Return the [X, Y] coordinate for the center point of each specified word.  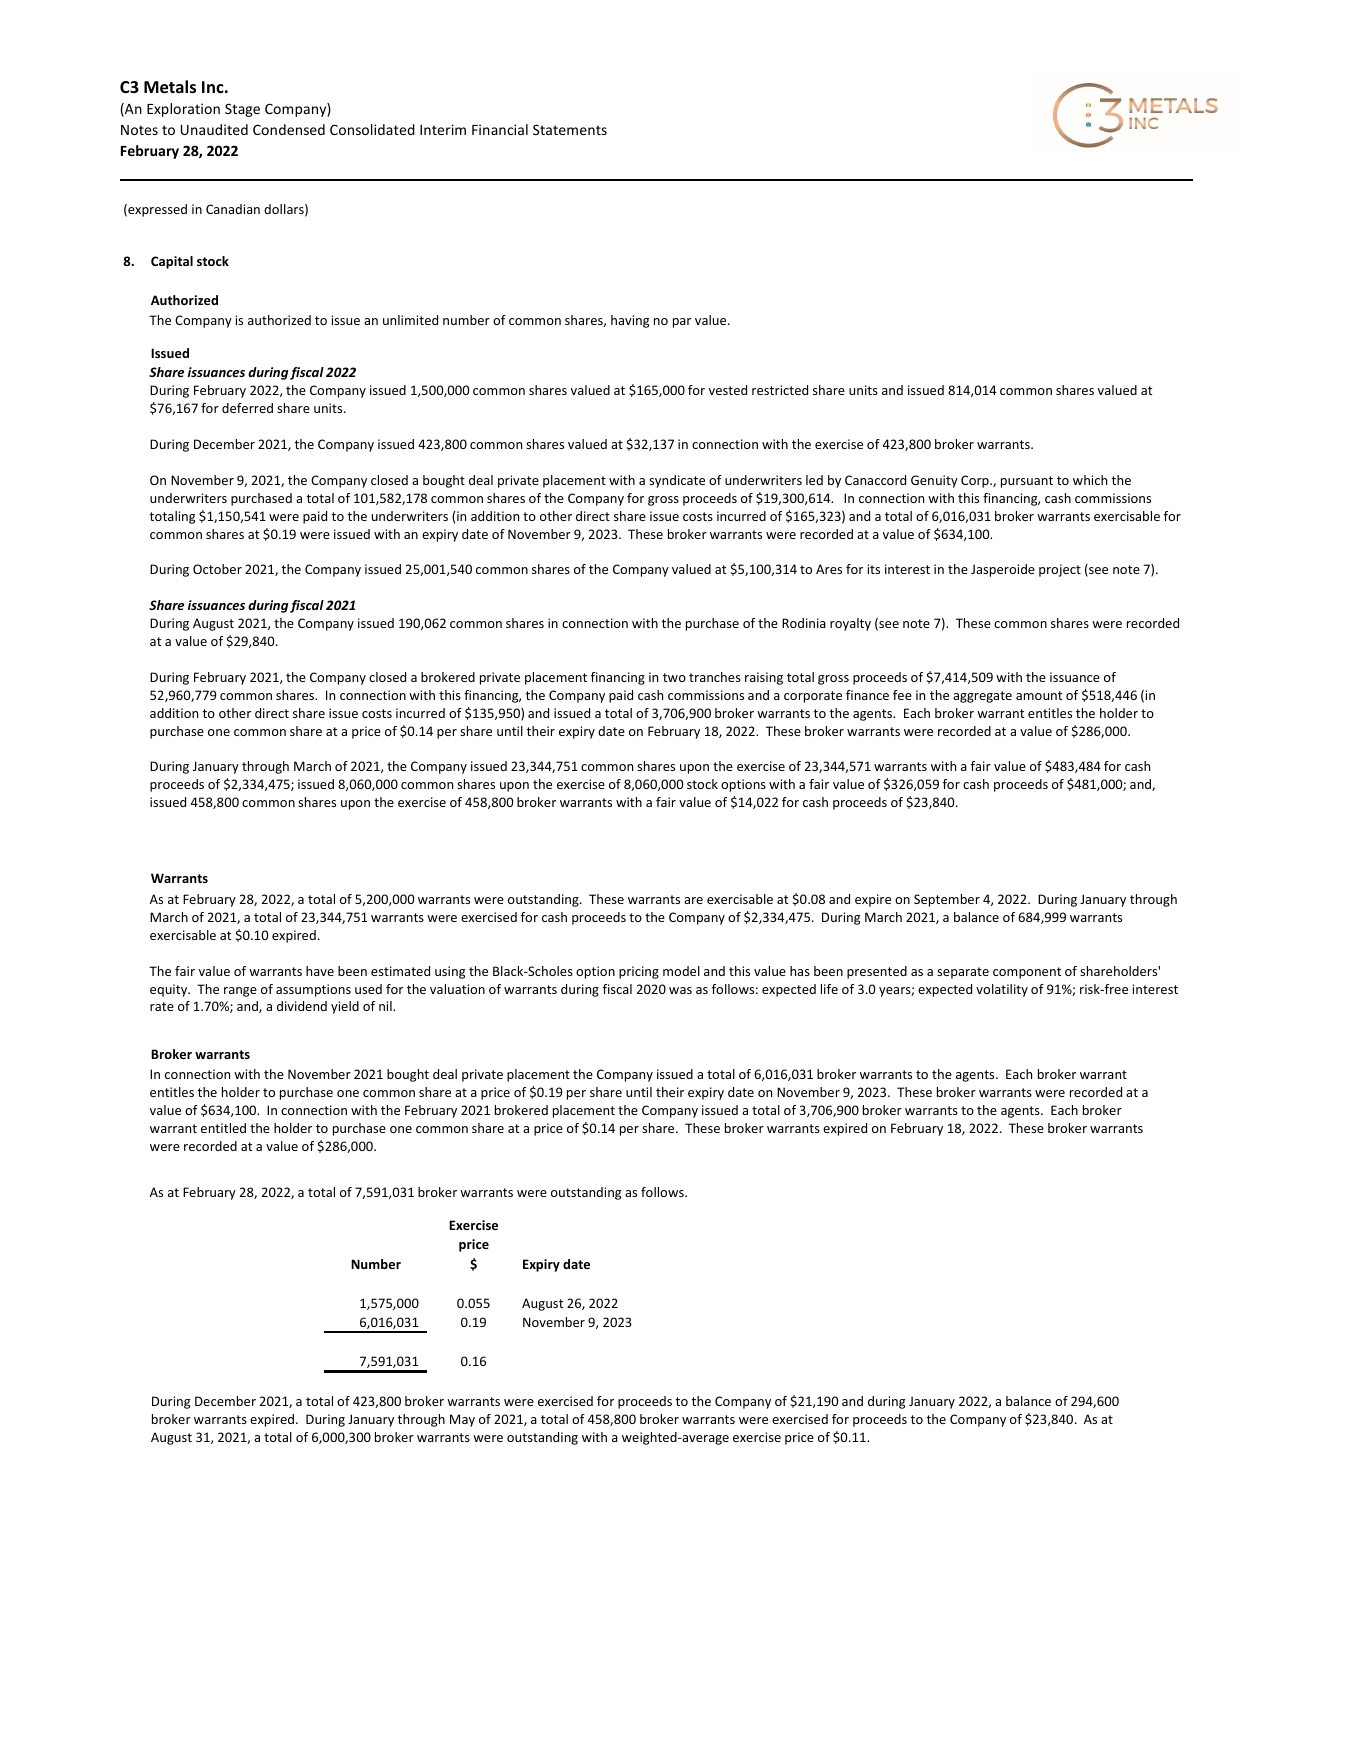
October [217, 569]
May [462, 1420]
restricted [780, 390]
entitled [223, 1128]
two [674, 677]
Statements [570, 129]
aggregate [982, 697]
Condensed [289, 129]
